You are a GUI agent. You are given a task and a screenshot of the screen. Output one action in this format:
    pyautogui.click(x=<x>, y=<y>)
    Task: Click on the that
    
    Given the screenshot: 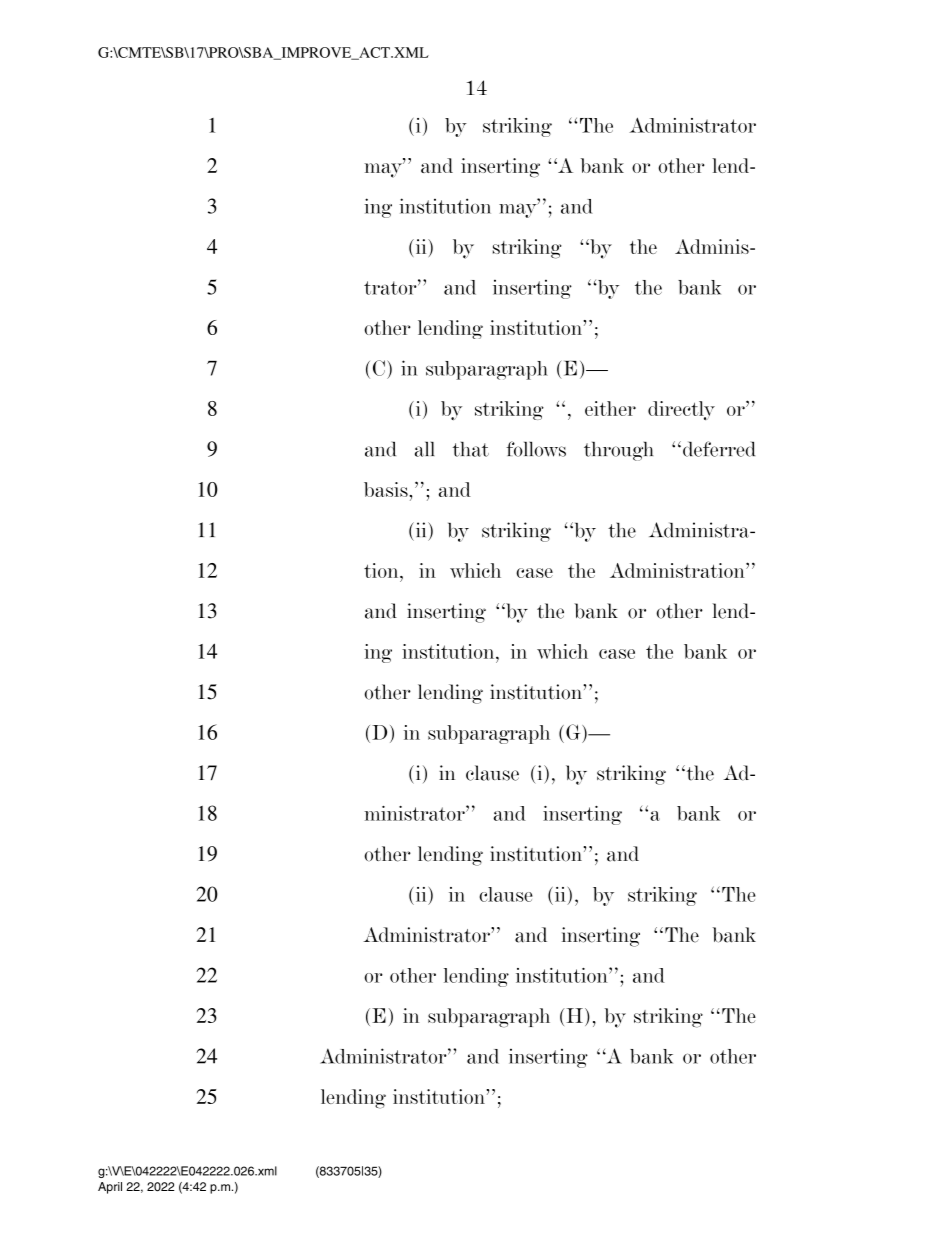 What is the action you would take?
    pyautogui.click(x=471, y=449)
